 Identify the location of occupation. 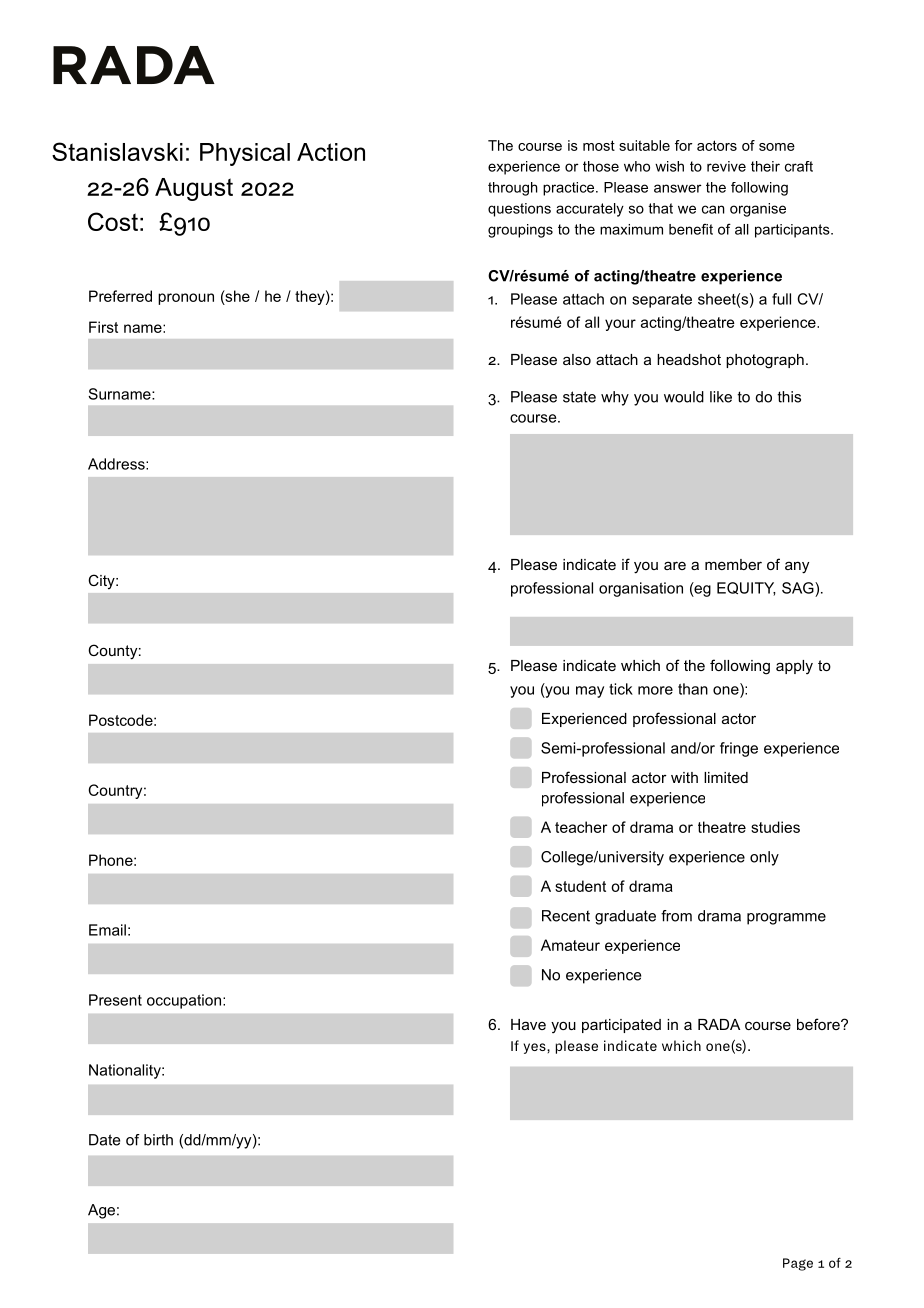
(184, 1001).
